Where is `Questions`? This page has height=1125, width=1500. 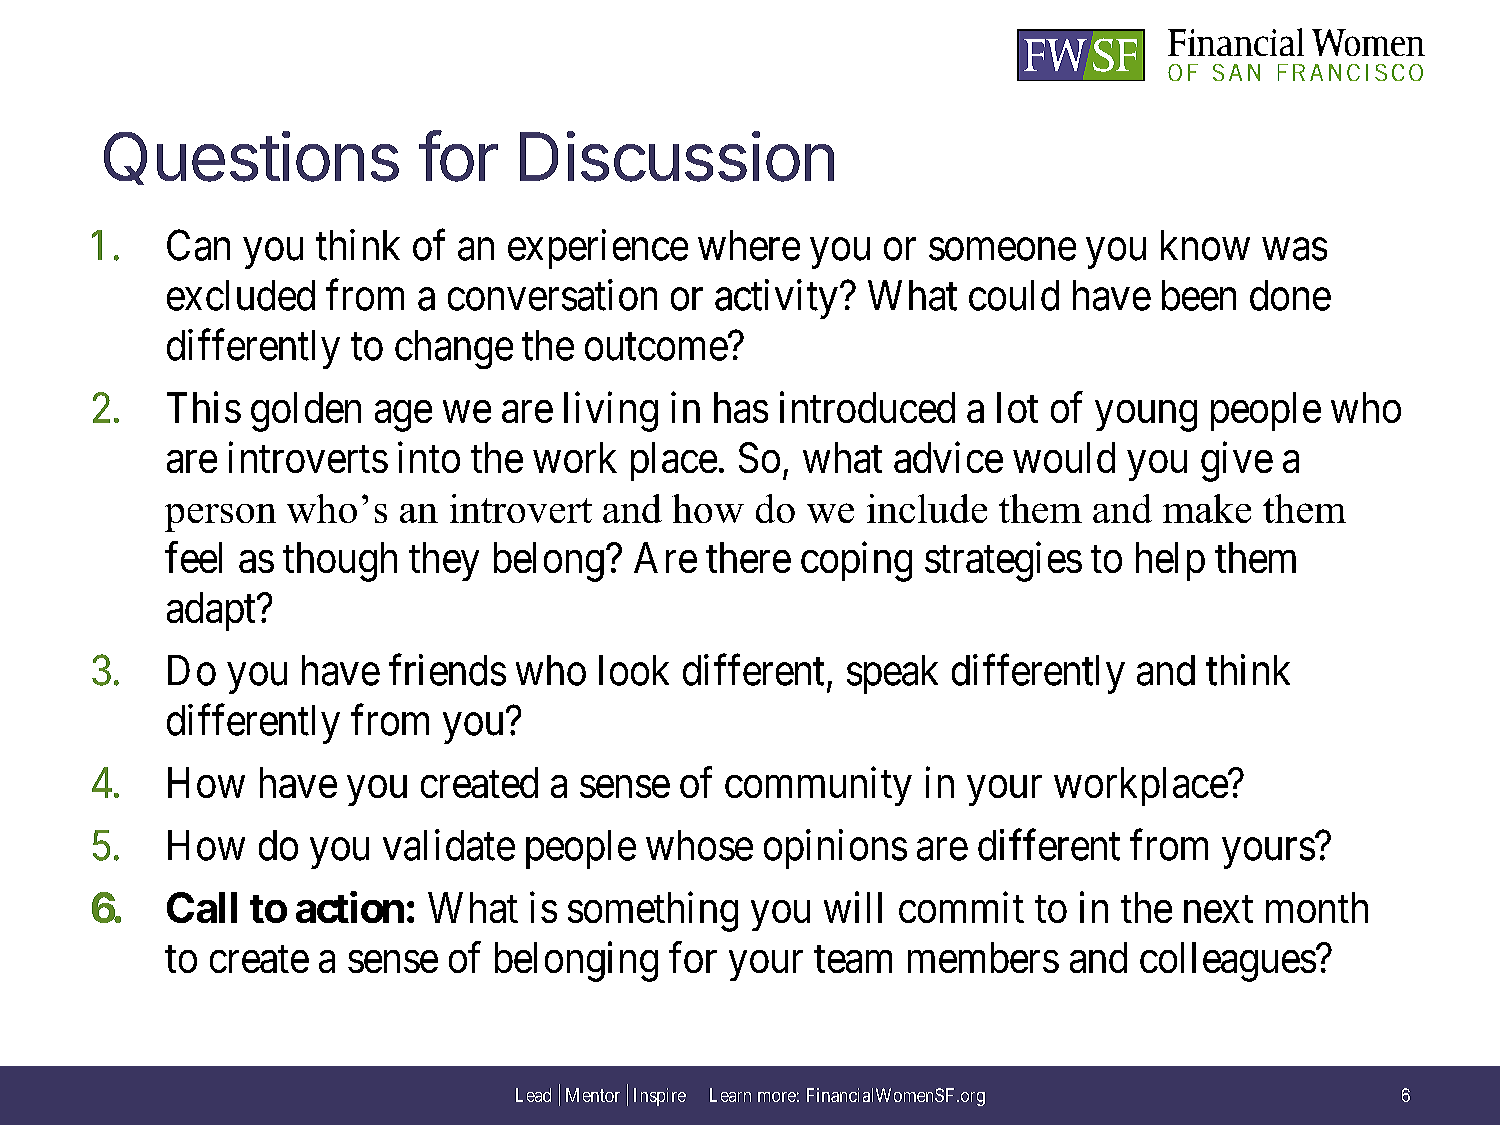 Questions is located at coordinates (251, 158).
